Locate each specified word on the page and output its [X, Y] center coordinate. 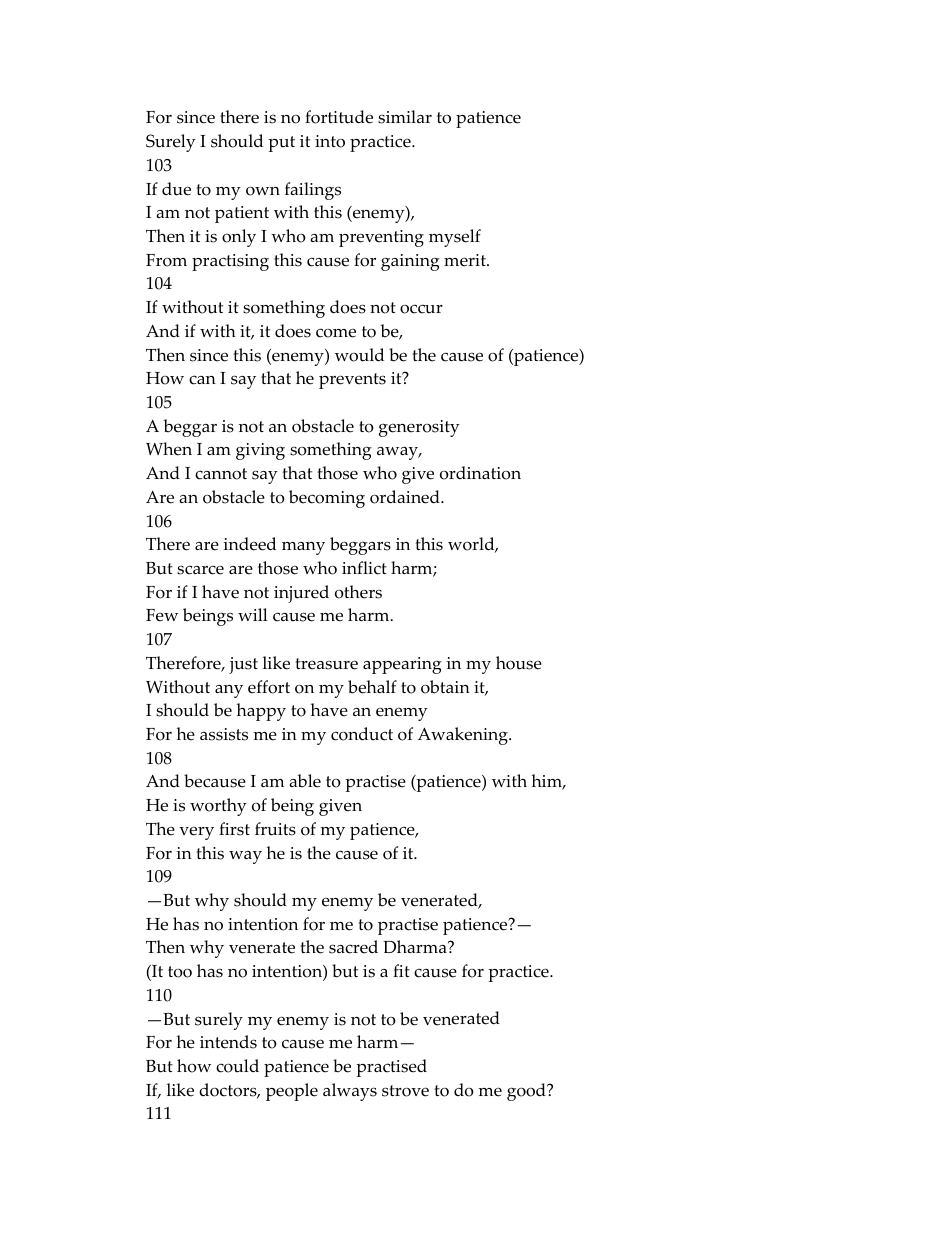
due [176, 189]
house [519, 663]
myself [455, 238]
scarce [200, 570]
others [358, 592]
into [330, 141]
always [350, 1092]
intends [228, 1042]
